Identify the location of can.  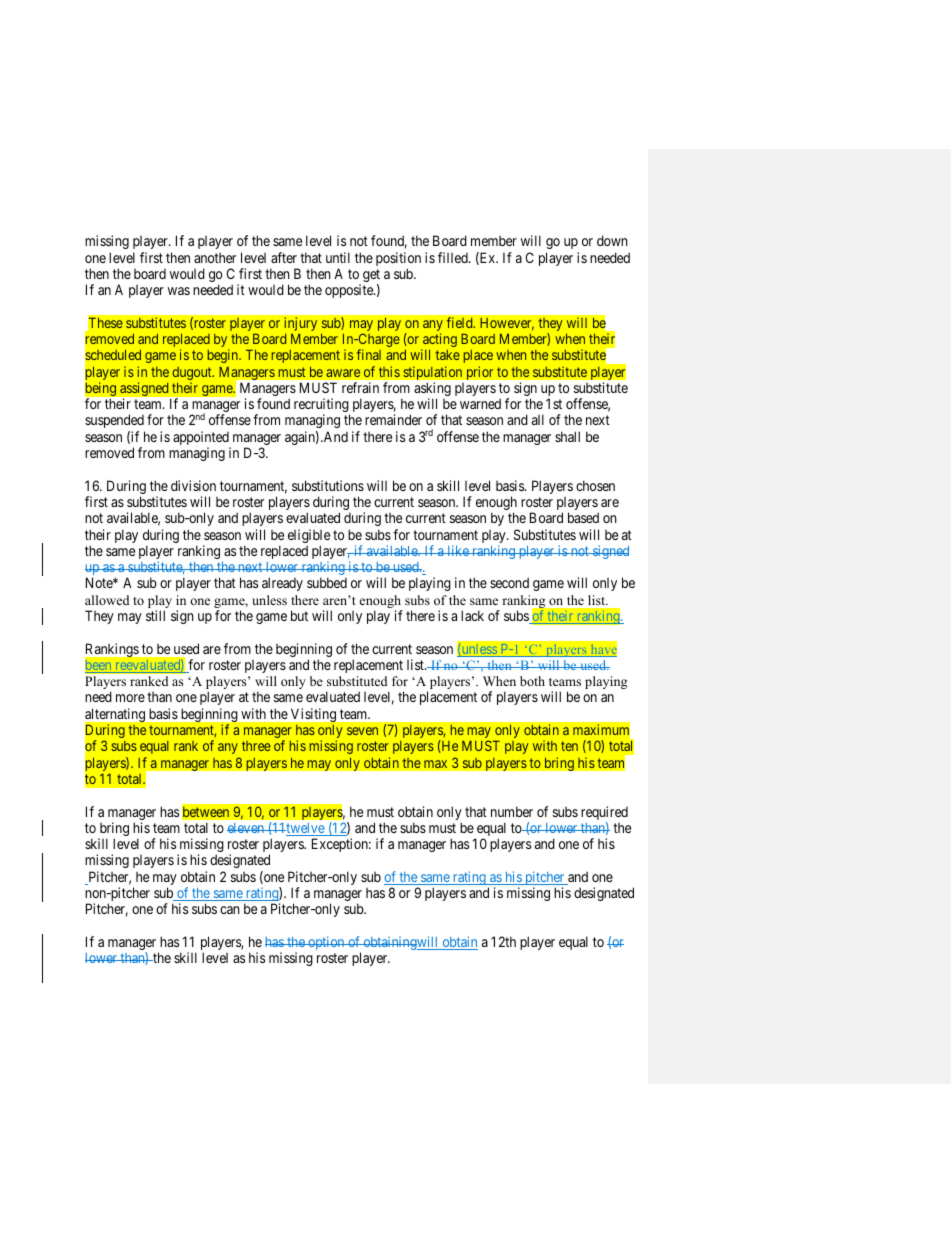
(230, 910).
